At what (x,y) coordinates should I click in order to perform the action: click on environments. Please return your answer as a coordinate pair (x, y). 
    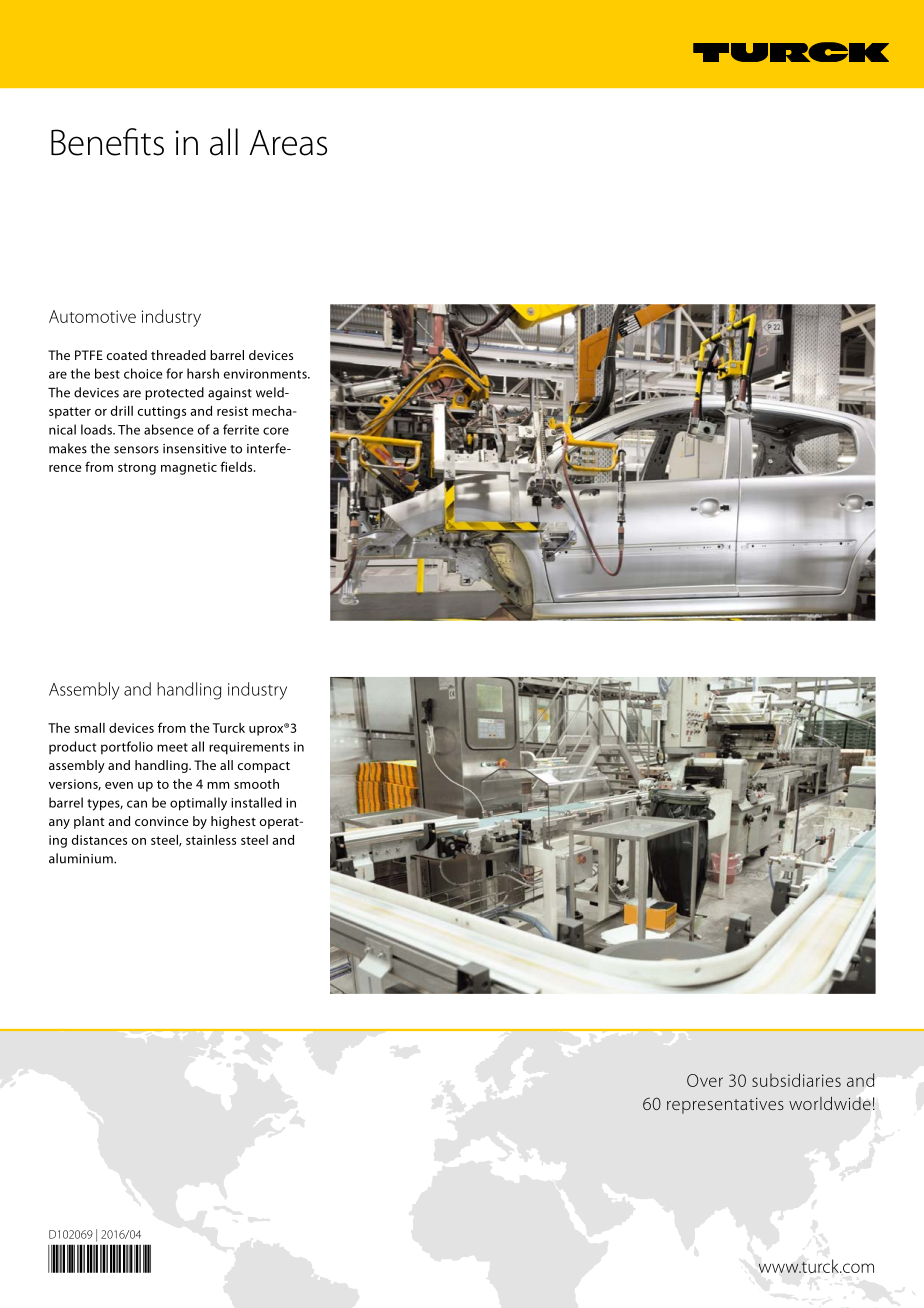
    Looking at the image, I should click on (266, 374).
